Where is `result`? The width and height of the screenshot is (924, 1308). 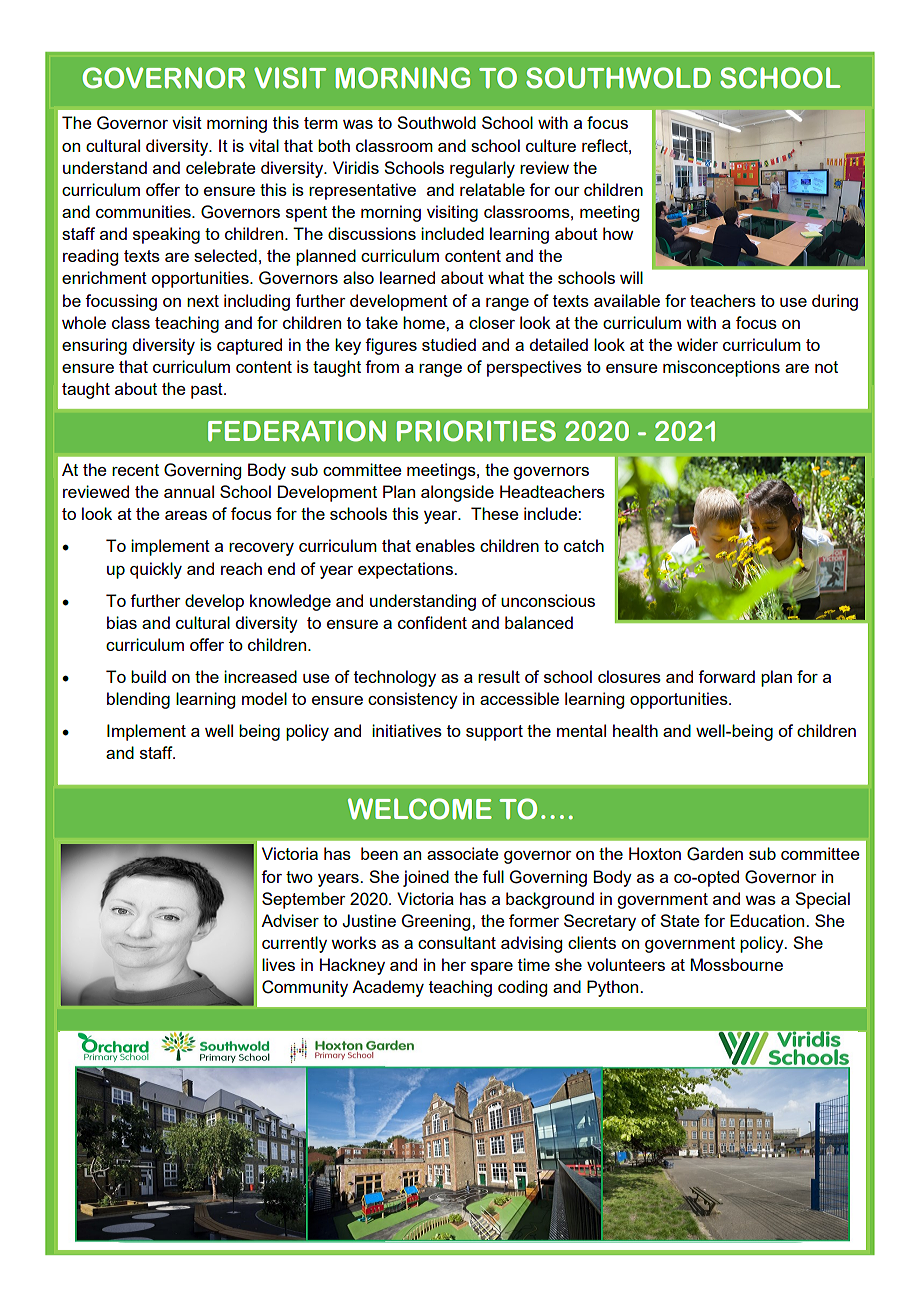
result is located at coordinates (499, 676).
